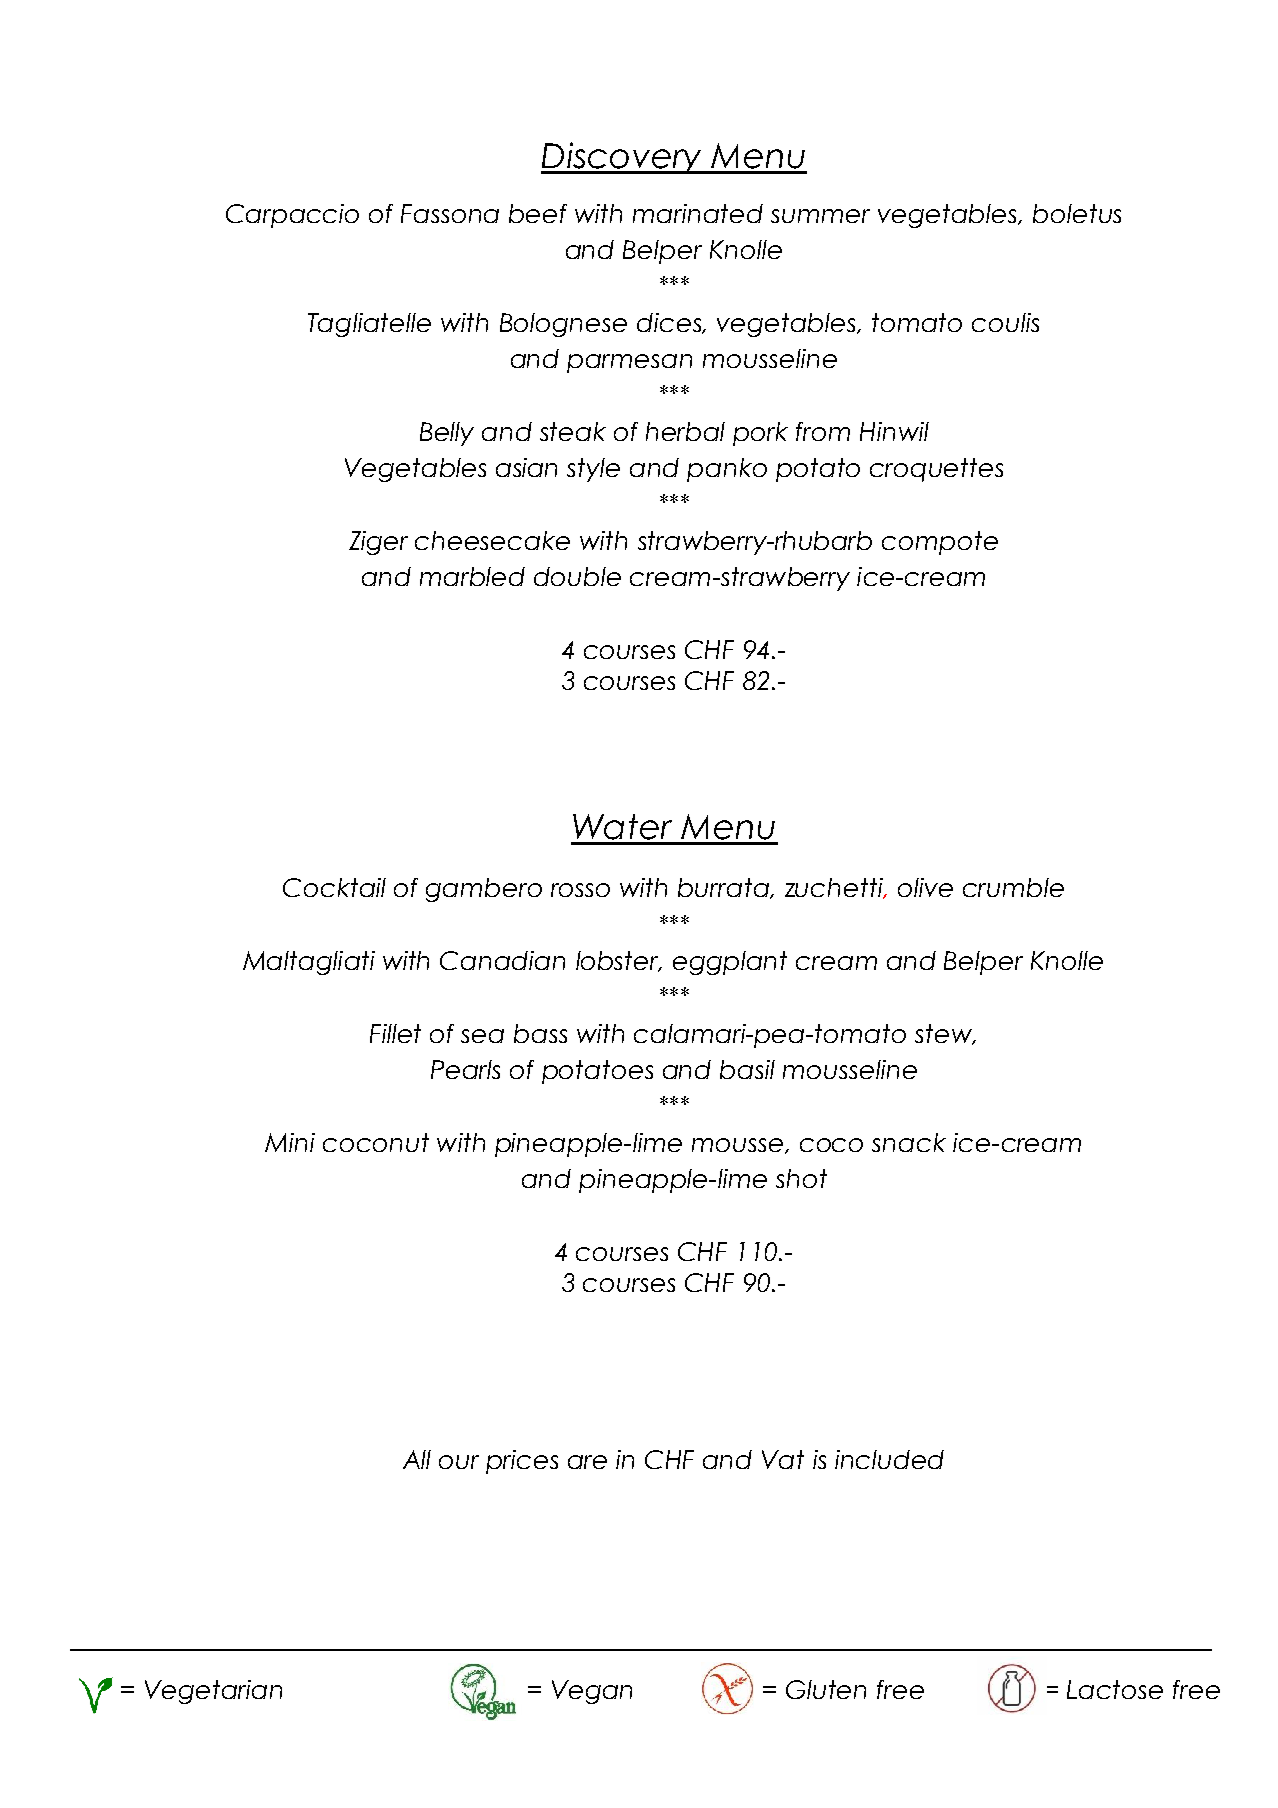 The height and width of the image is (1808, 1278). What do you see at coordinates (592, 1692) in the image?
I see `Vegan` at bounding box center [592, 1692].
